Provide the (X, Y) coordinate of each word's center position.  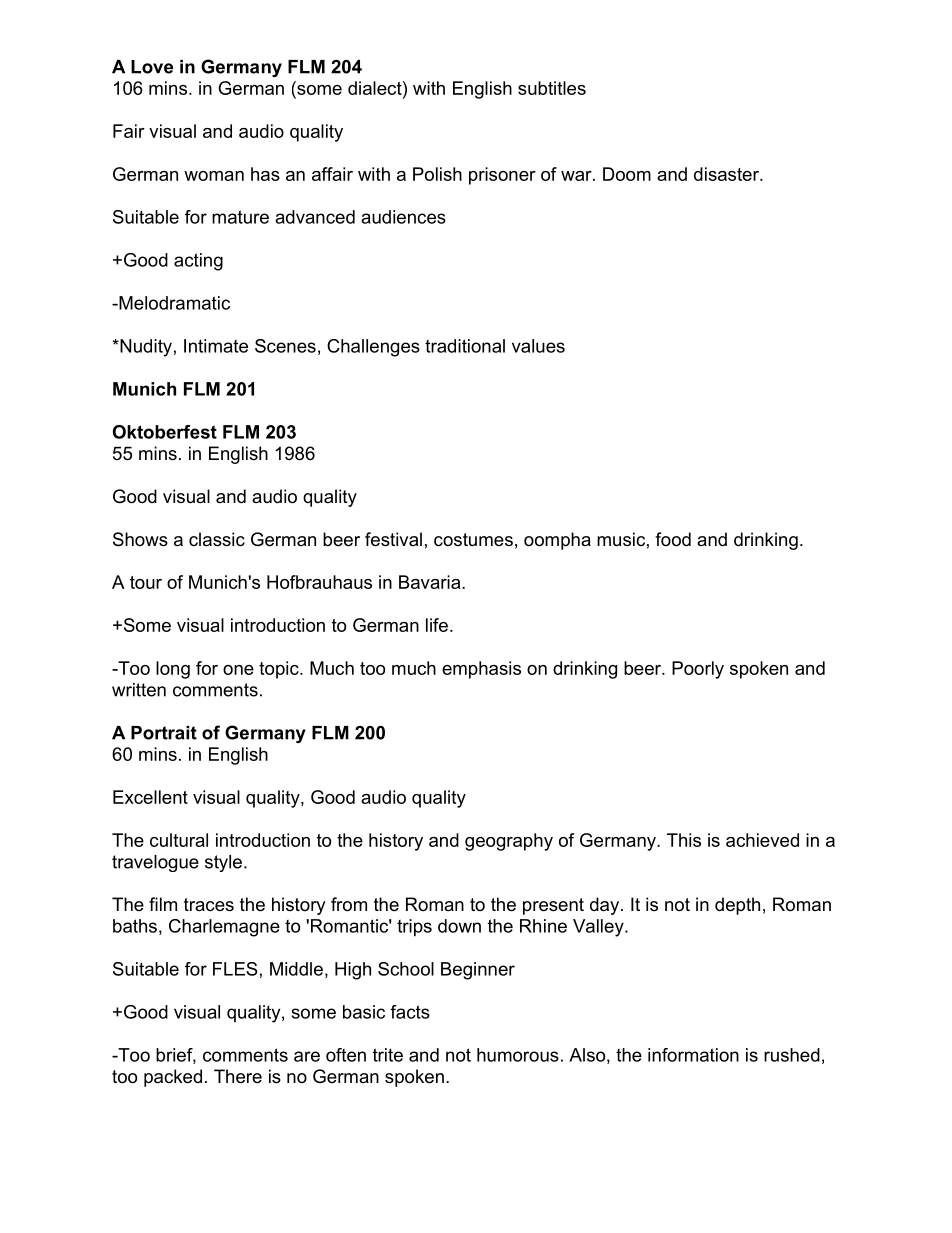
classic (217, 539)
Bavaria (431, 582)
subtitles (552, 88)
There (238, 1076)
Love (152, 67)
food (673, 539)
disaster (727, 174)
